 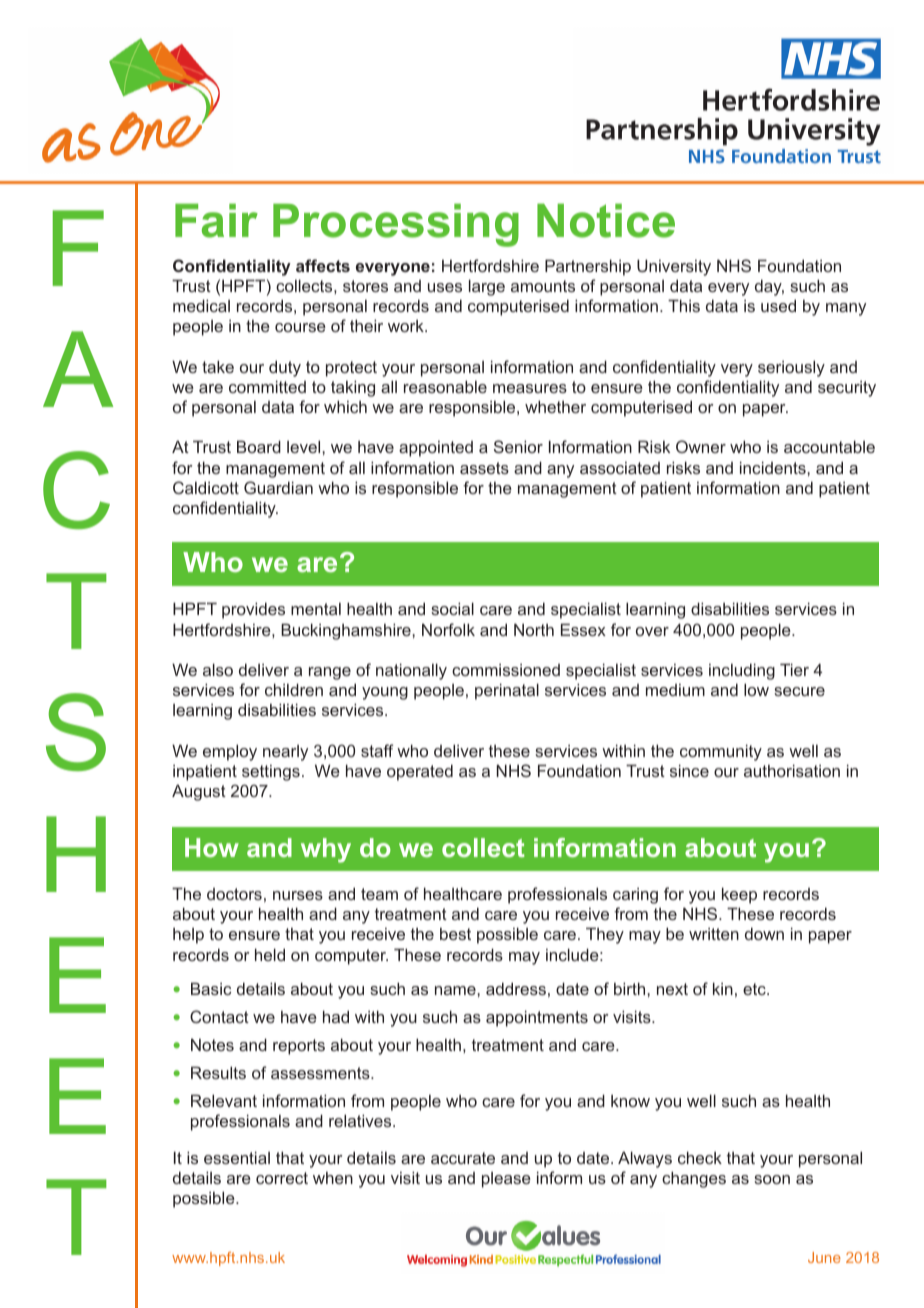 What do you see at coordinates (507, 691) in the image?
I see `perinatal` at bounding box center [507, 691].
